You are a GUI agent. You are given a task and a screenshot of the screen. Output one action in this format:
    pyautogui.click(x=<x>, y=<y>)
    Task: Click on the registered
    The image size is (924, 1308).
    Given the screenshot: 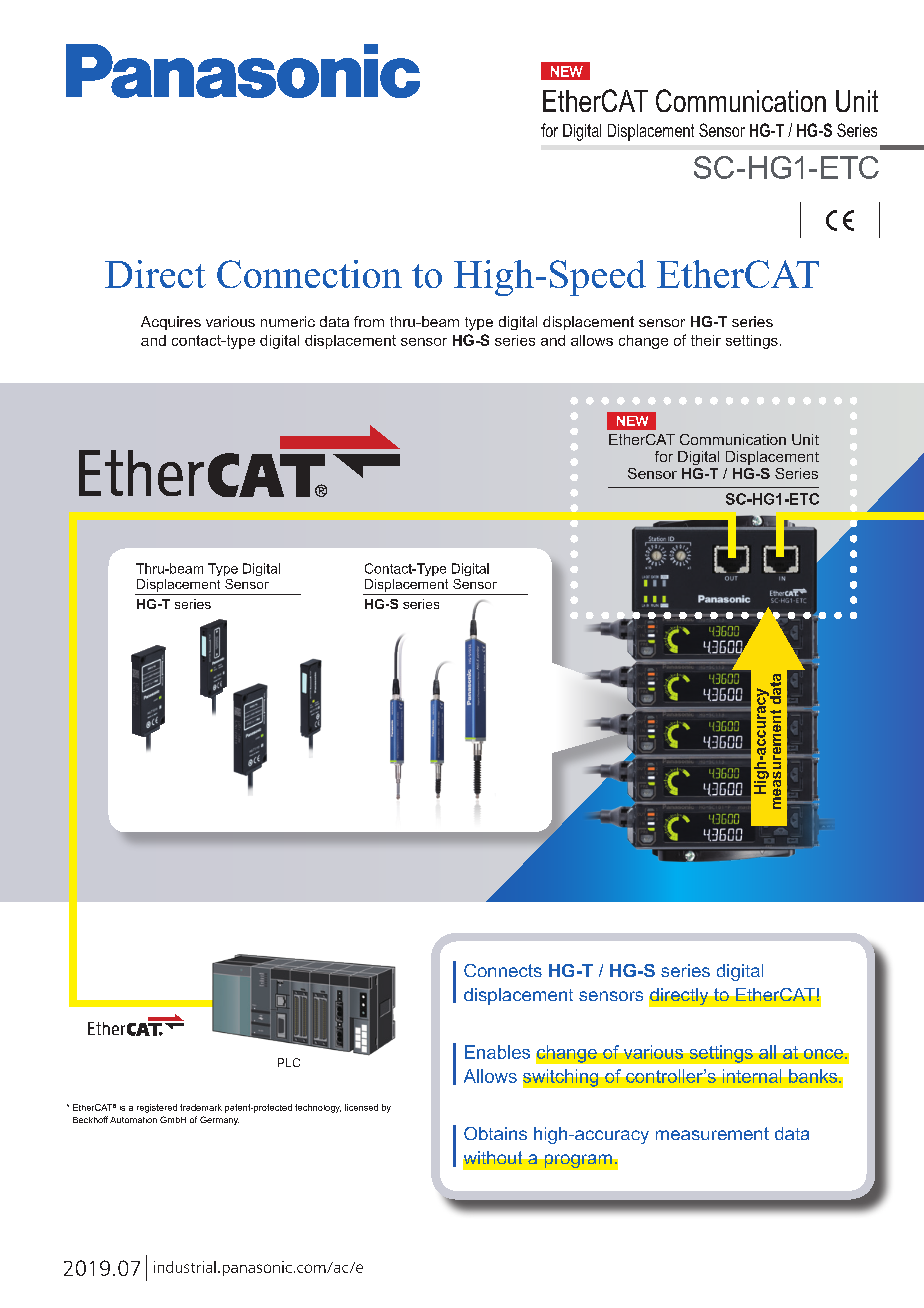 What is the action you would take?
    pyautogui.click(x=157, y=1108)
